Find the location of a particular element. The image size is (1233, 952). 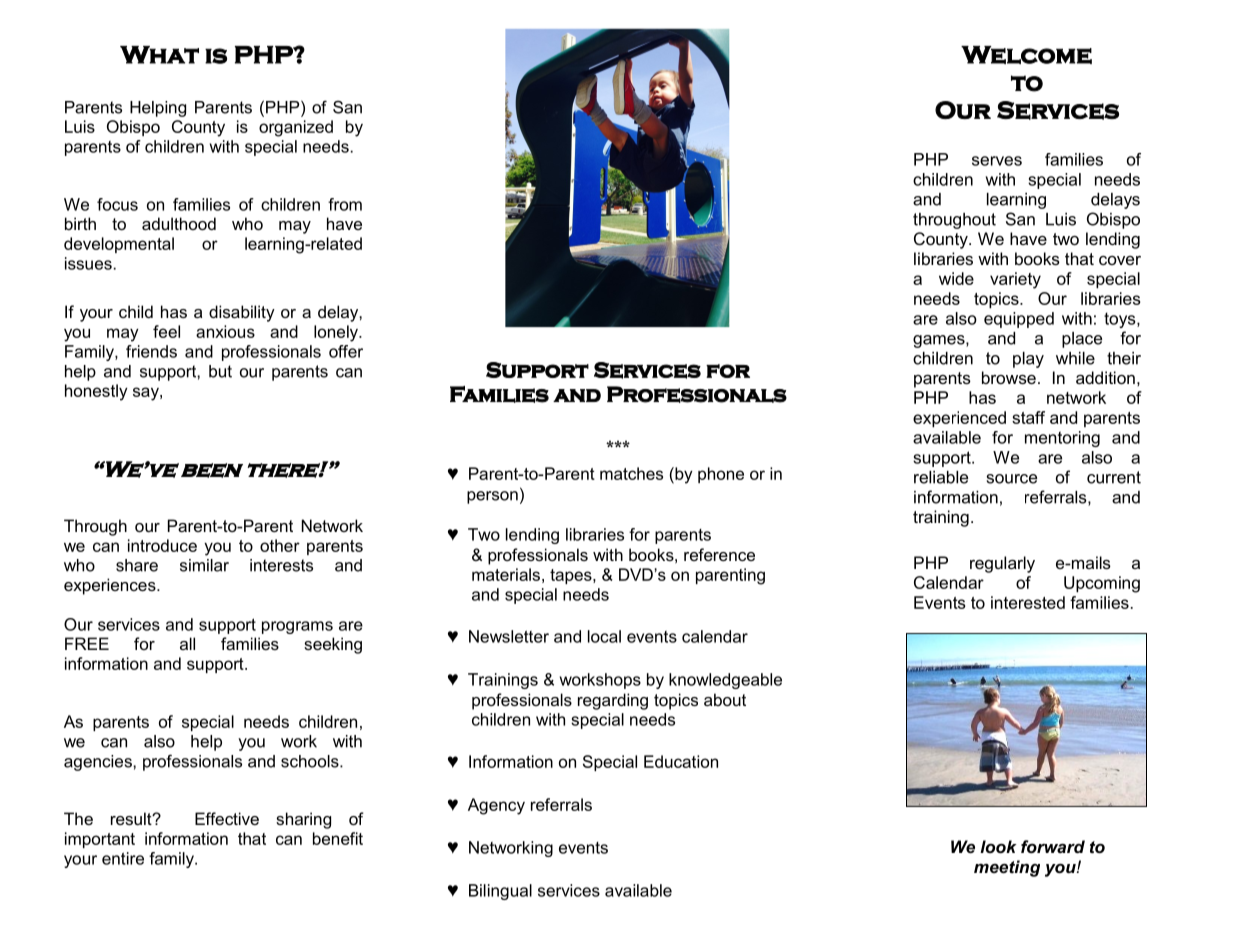

organized is located at coordinates (296, 128).
